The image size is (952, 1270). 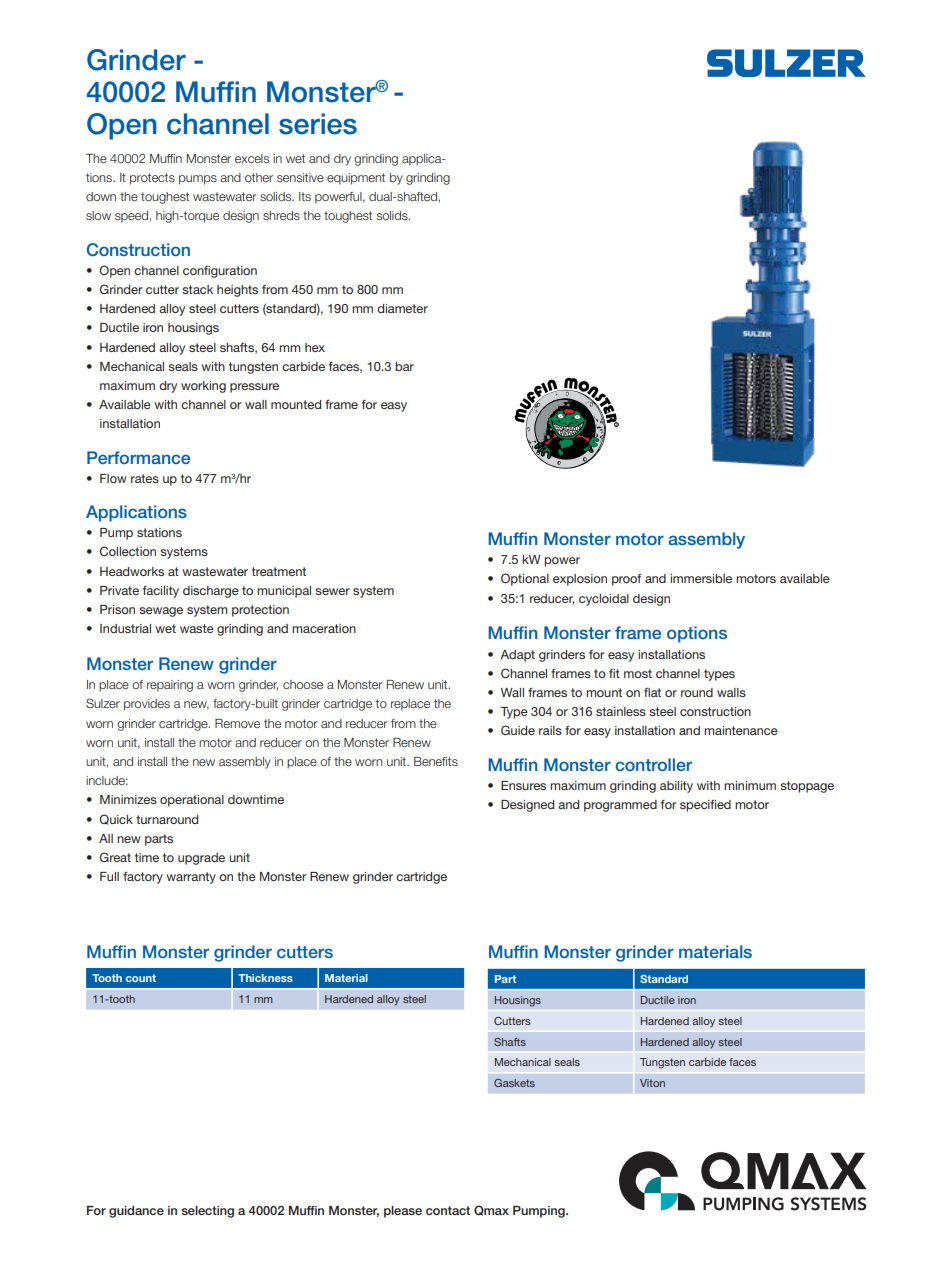 I want to click on proof, so click(x=626, y=580).
